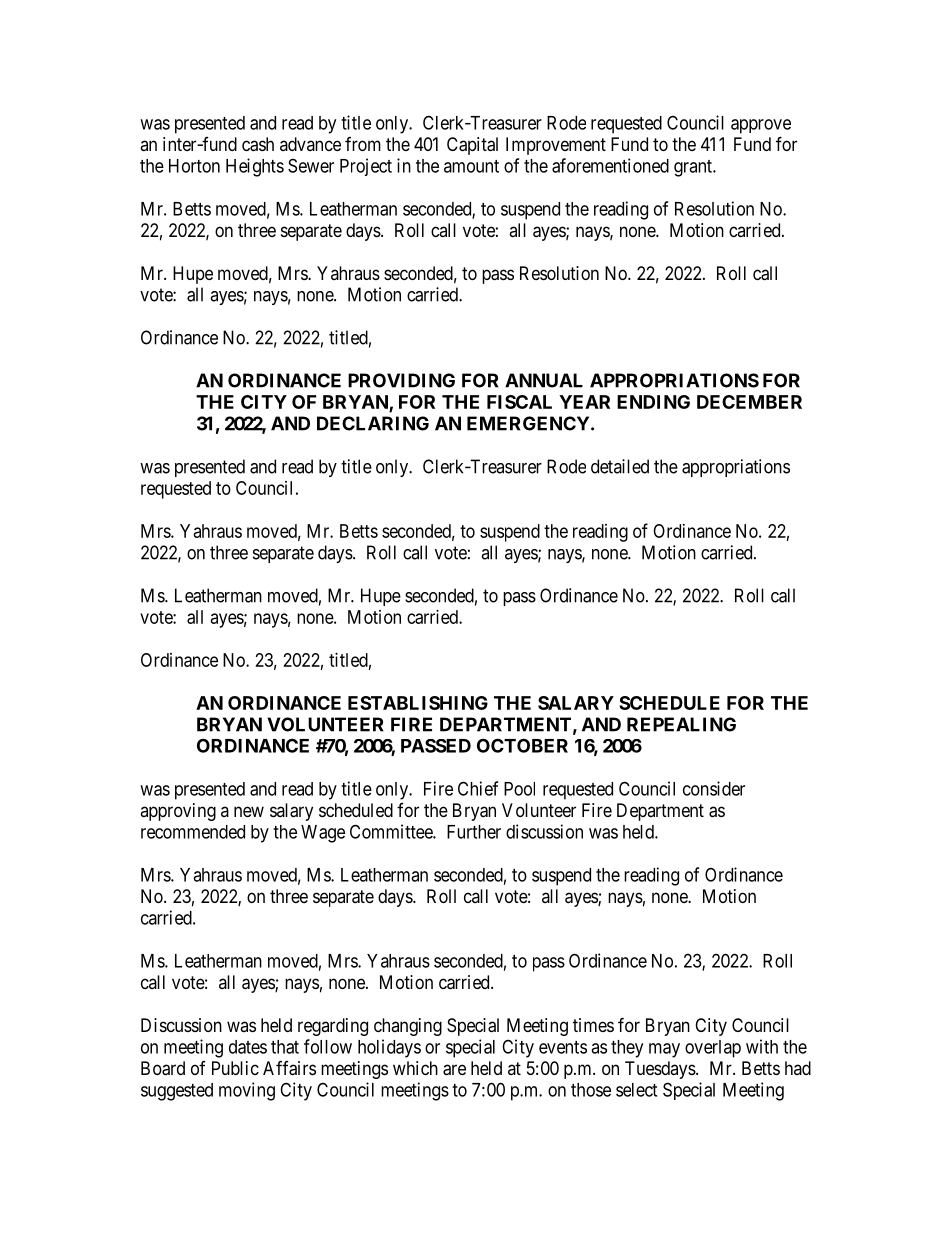 This screenshot has width=952, height=1233. Describe the element at coordinates (454, 1070) in the screenshot. I see `are` at that location.
